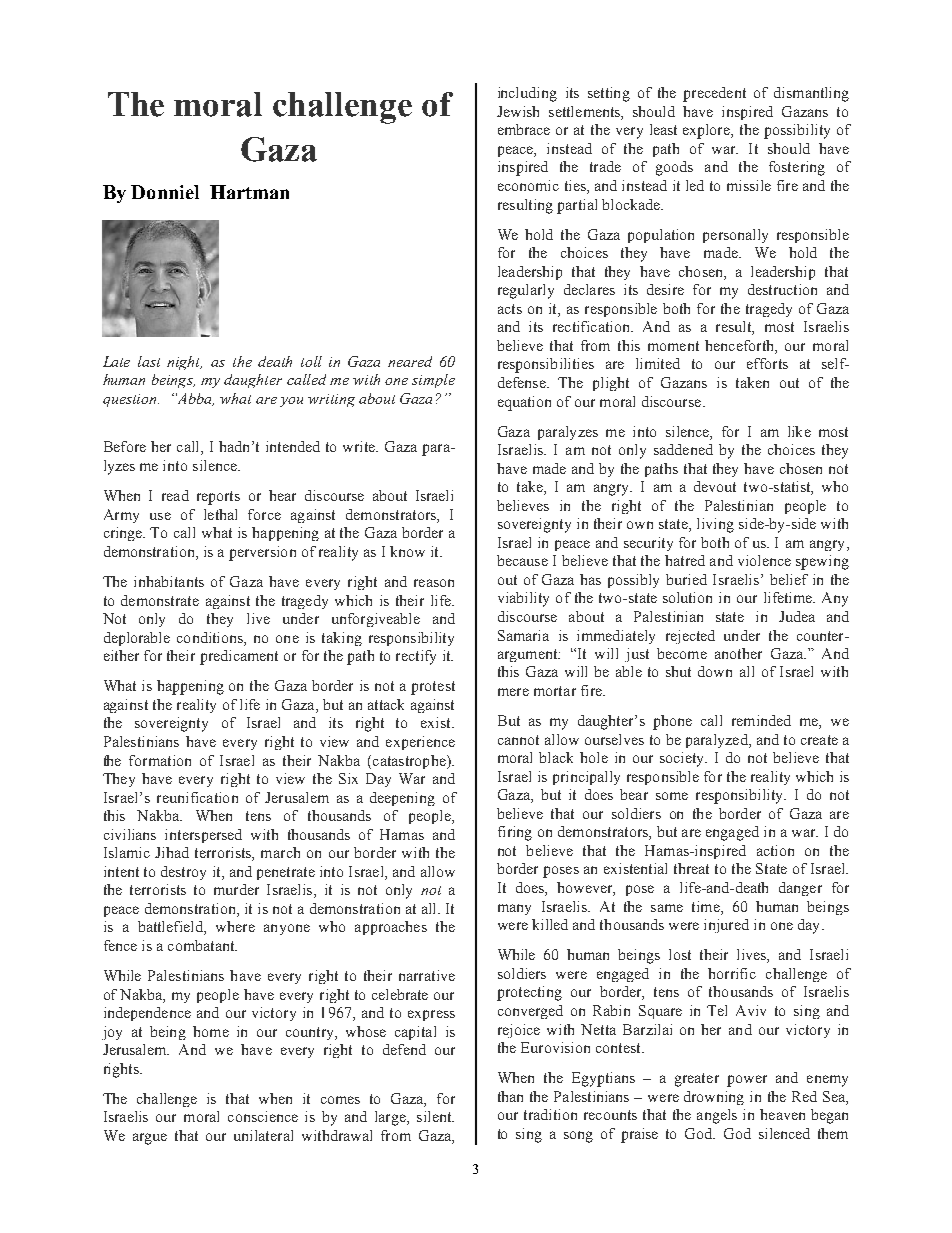 This screenshot has width=952, height=1233. I want to click on equation, so click(524, 403).
